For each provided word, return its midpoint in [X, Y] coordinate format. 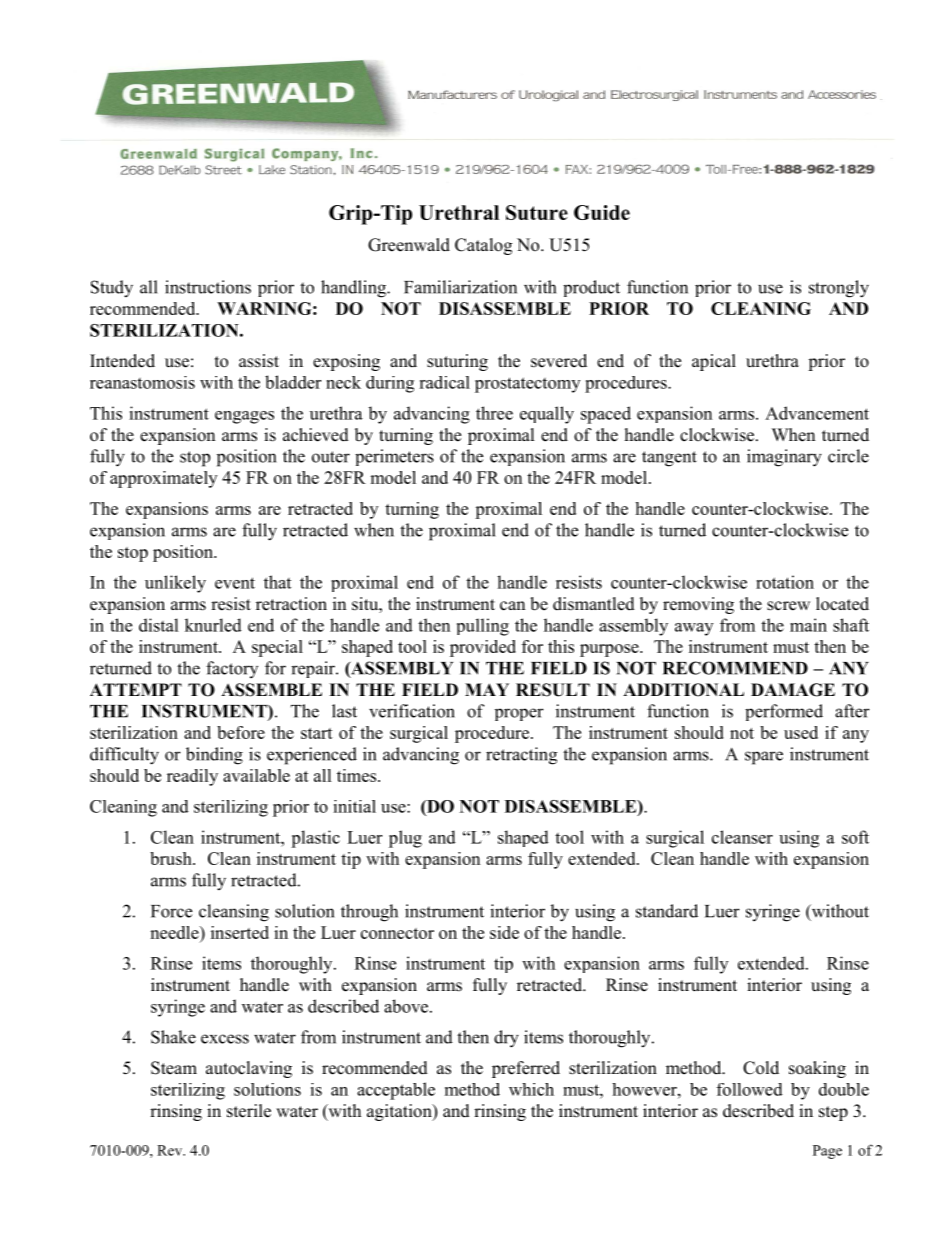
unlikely [175, 584]
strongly [839, 289]
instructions [208, 287]
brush [172, 858]
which [531, 1089]
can [512, 606]
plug [405, 839]
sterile [249, 1111]
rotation [785, 582]
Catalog [483, 246]
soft [855, 837]
